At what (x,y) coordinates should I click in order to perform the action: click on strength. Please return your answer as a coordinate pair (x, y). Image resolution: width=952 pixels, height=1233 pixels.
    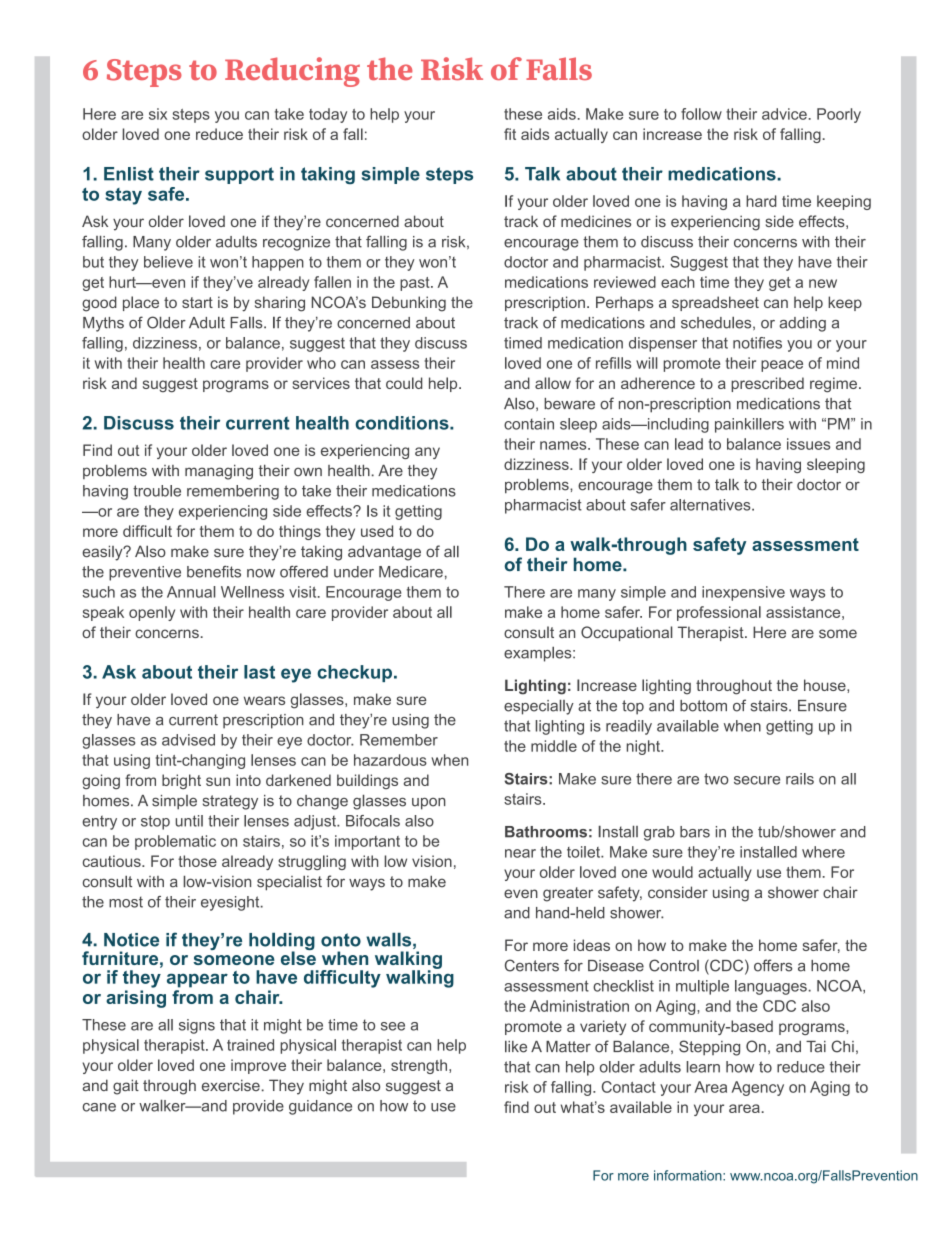
    Looking at the image, I should click on (420, 1066).
